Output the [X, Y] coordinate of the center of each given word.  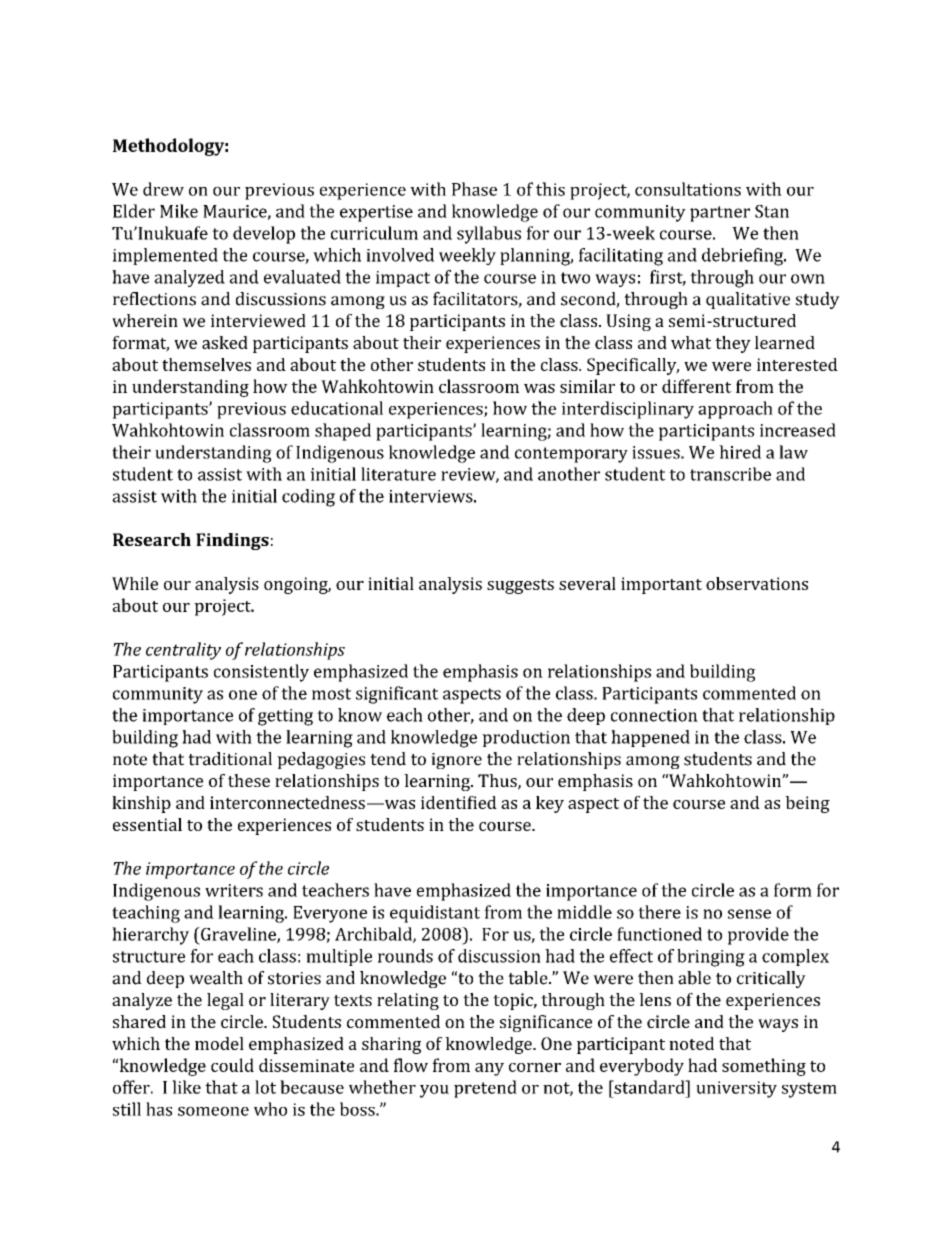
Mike [179, 211]
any [489, 1069]
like [186, 1087]
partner [720, 214]
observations [757, 583]
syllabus [489, 235]
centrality [183, 651]
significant [397, 695]
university [736, 1089]
